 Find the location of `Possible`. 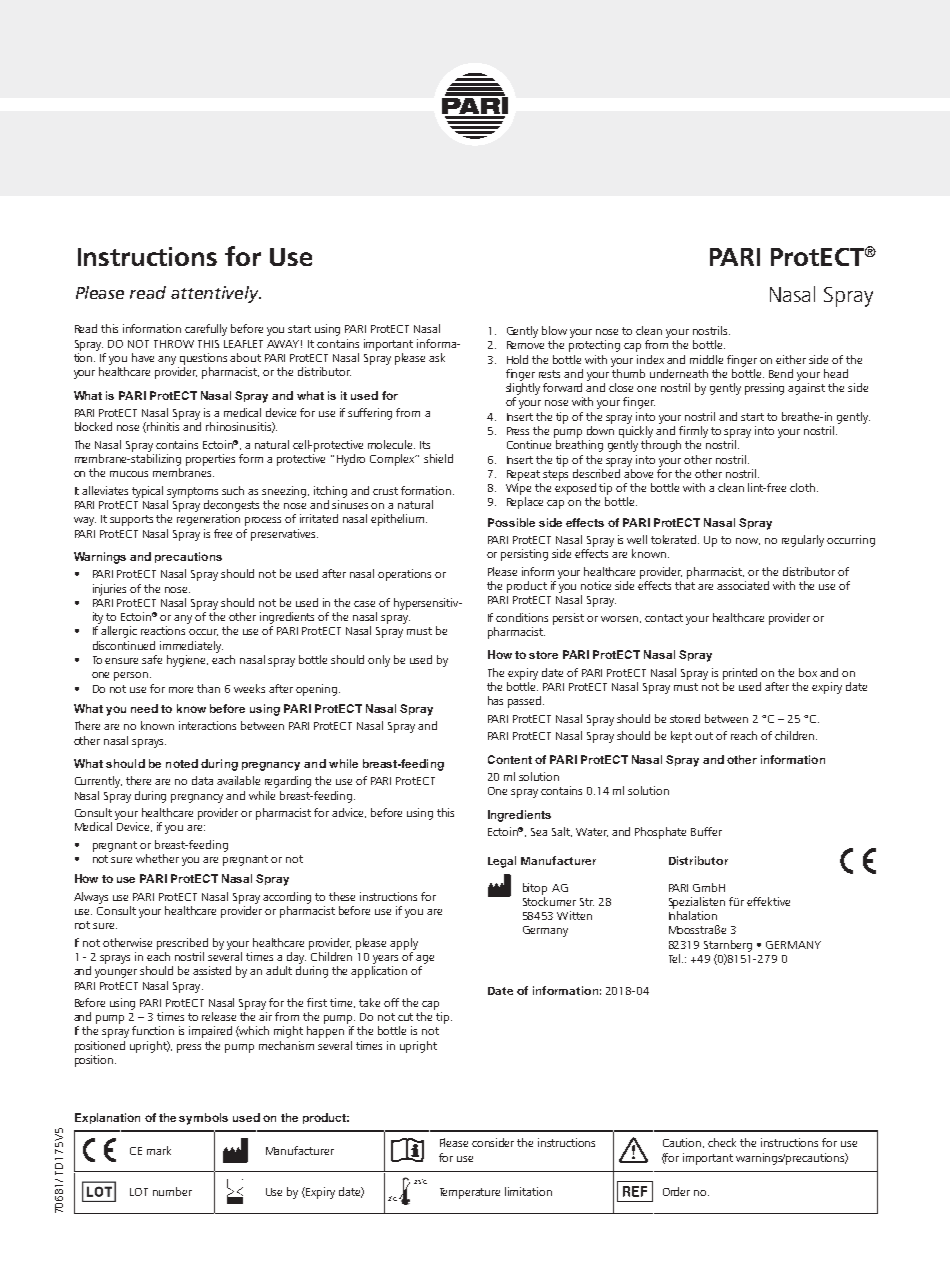

Possible is located at coordinates (511, 522).
